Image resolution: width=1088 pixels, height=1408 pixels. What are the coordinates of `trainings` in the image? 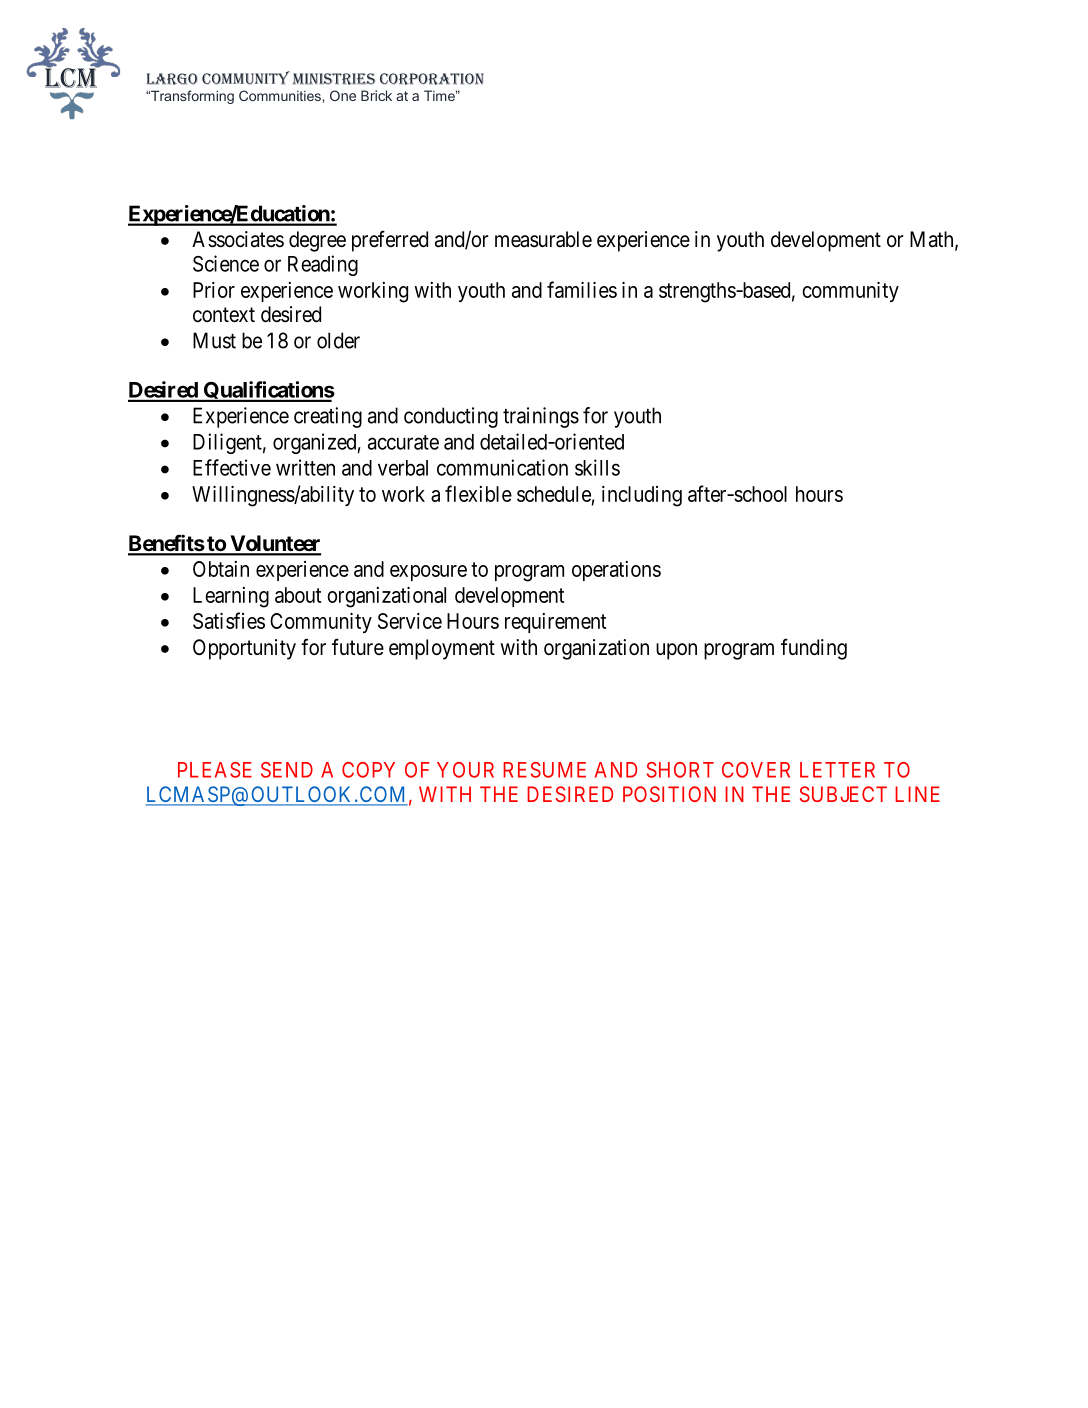 It's located at (541, 417).
